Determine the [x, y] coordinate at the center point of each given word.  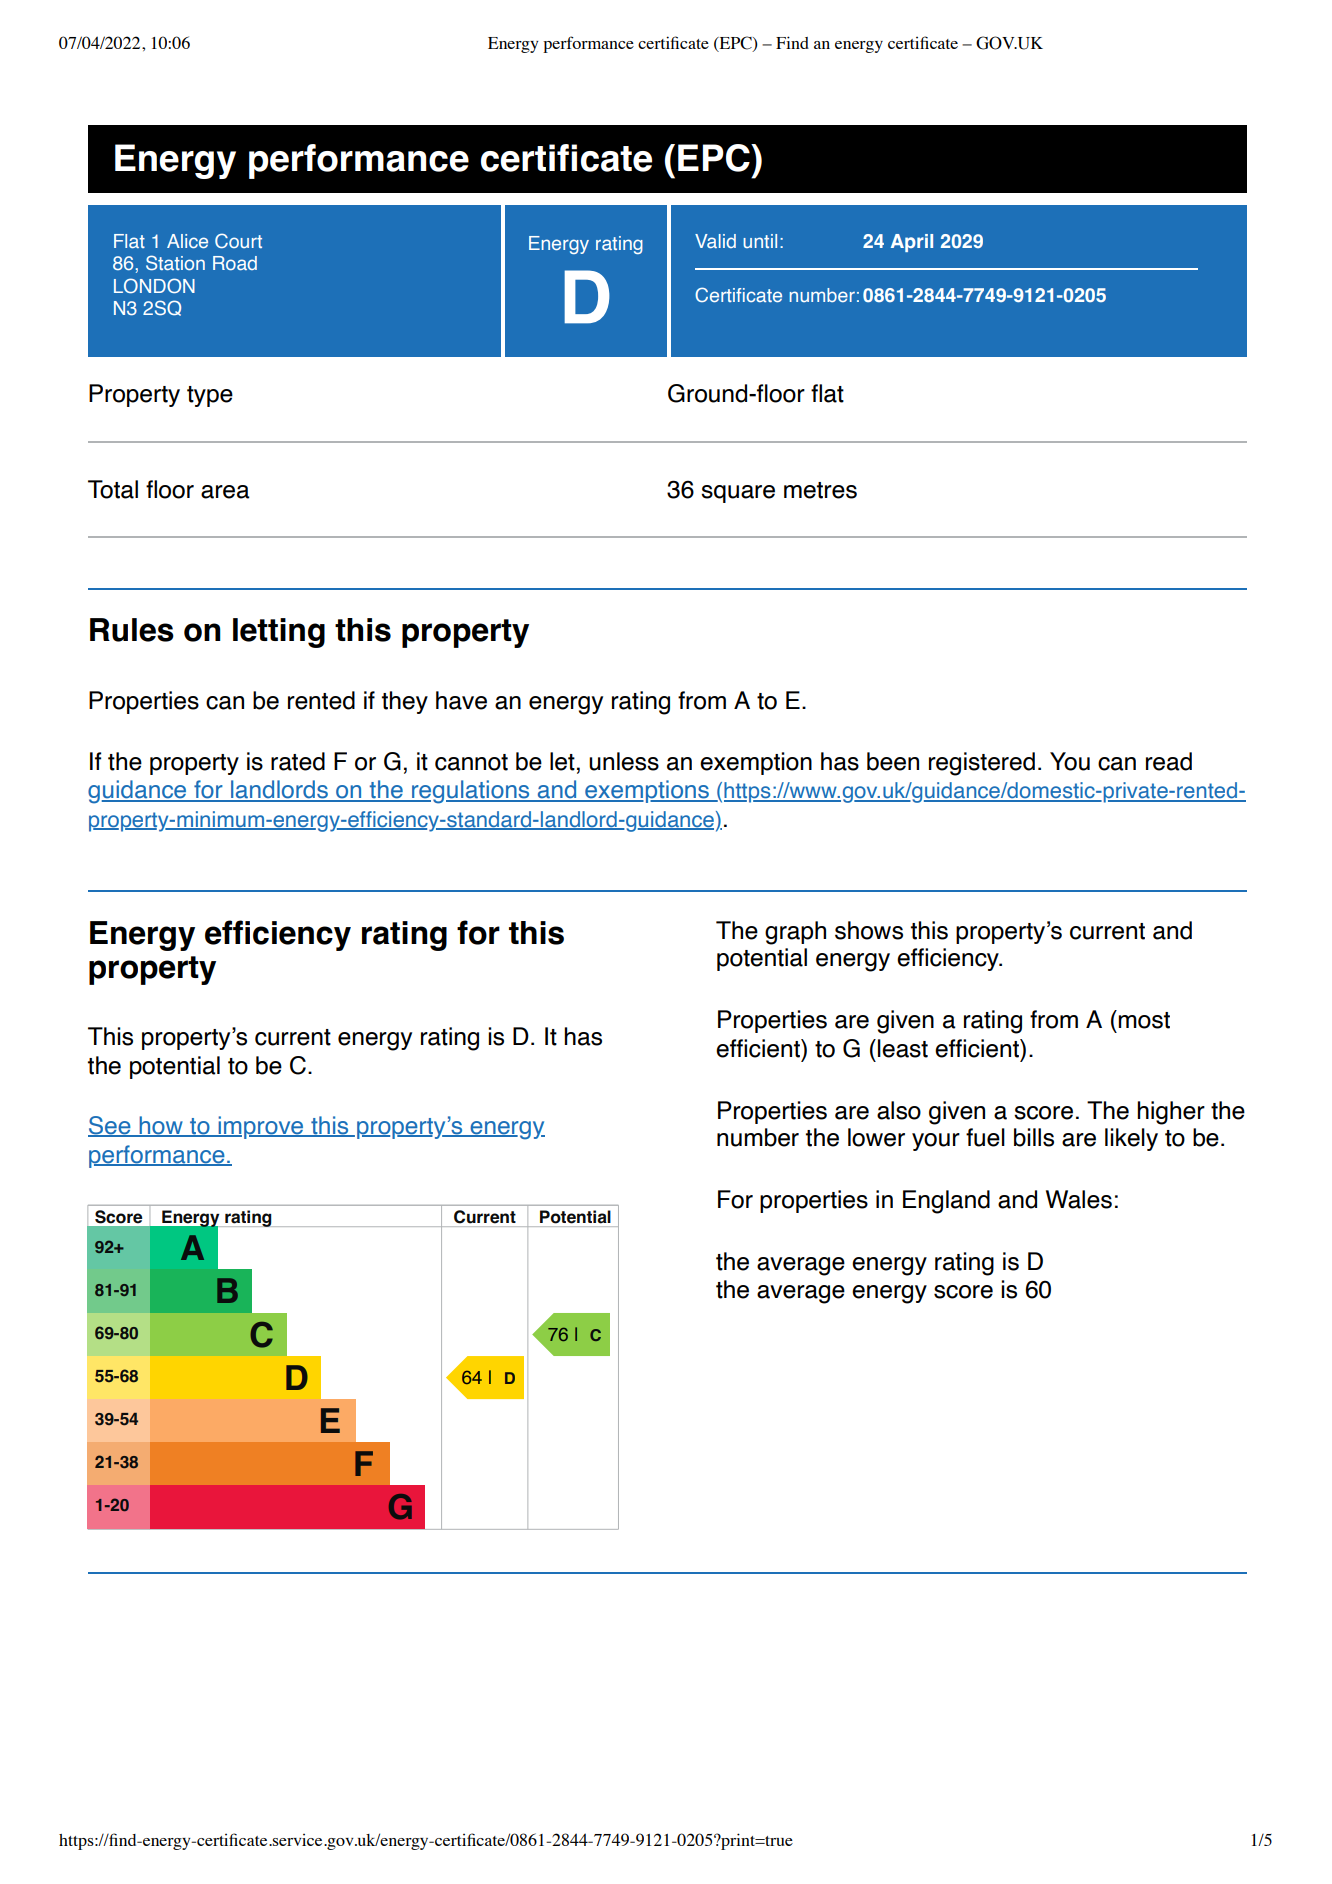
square [738, 494]
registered [982, 764]
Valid [715, 241]
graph [795, 933]
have [461, 700]
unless [624, 761]
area [225, 492]
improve [261, 1127]
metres [820, 490]
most [1144, 1020]
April [912, 243]
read [1169, 761]
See [110, 1126]
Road [235, 263]
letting [279, 633]
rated [298, 761]
